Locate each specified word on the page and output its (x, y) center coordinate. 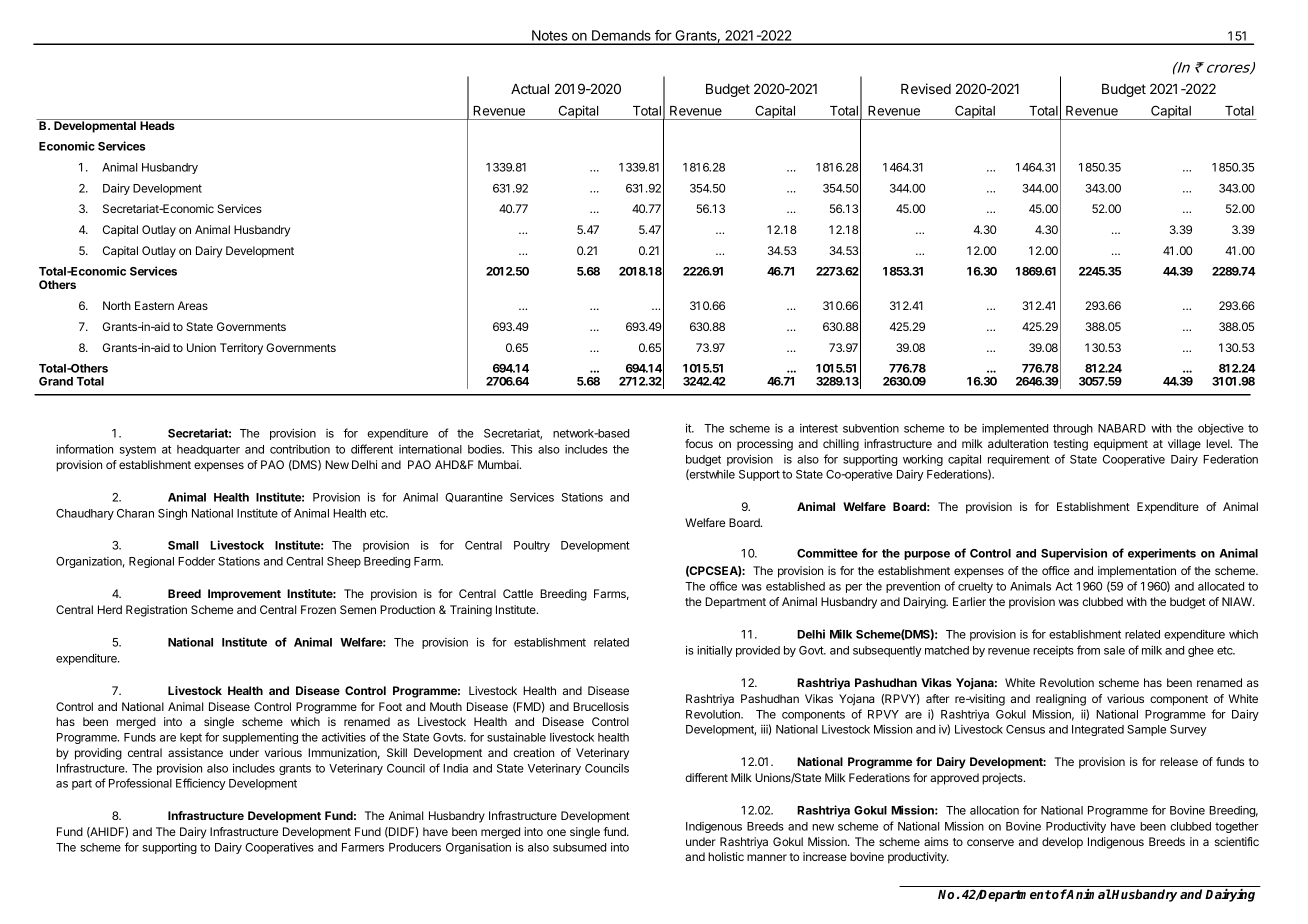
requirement (1019, 460)
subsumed (579, 847)
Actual (530, 89)
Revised (926, 88)
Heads (157, 124)
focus (699, 443)
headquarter (208, 450)
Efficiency (201, 784)
